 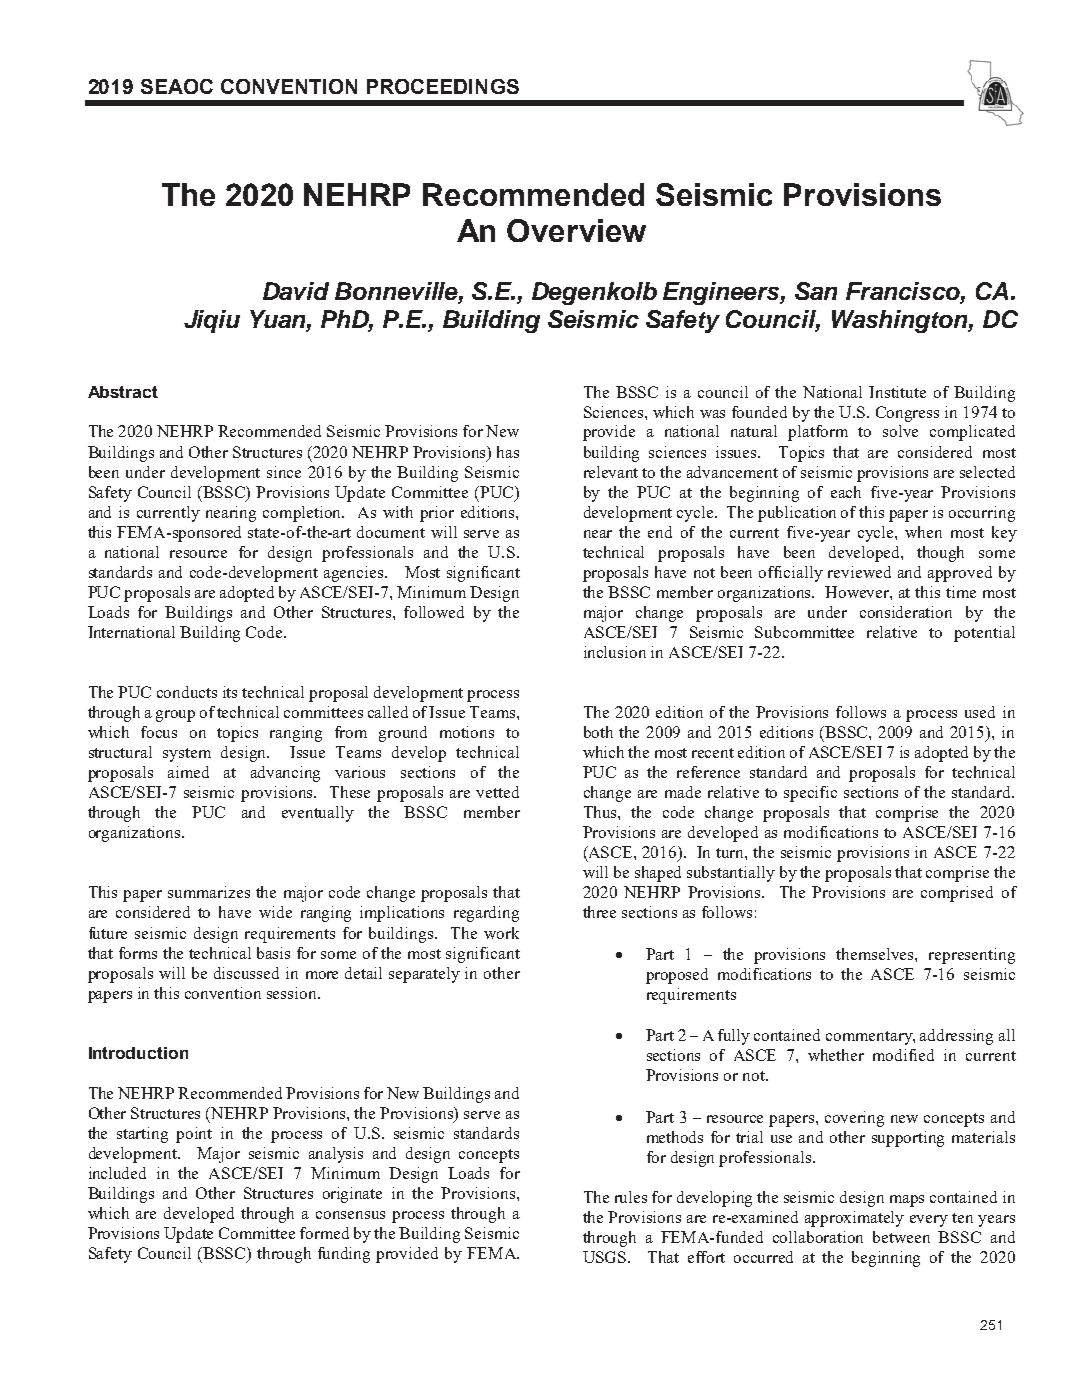 What do you see at coordinates (296, 291) in the image?
I see `David` at bounding box center [296, 291].
